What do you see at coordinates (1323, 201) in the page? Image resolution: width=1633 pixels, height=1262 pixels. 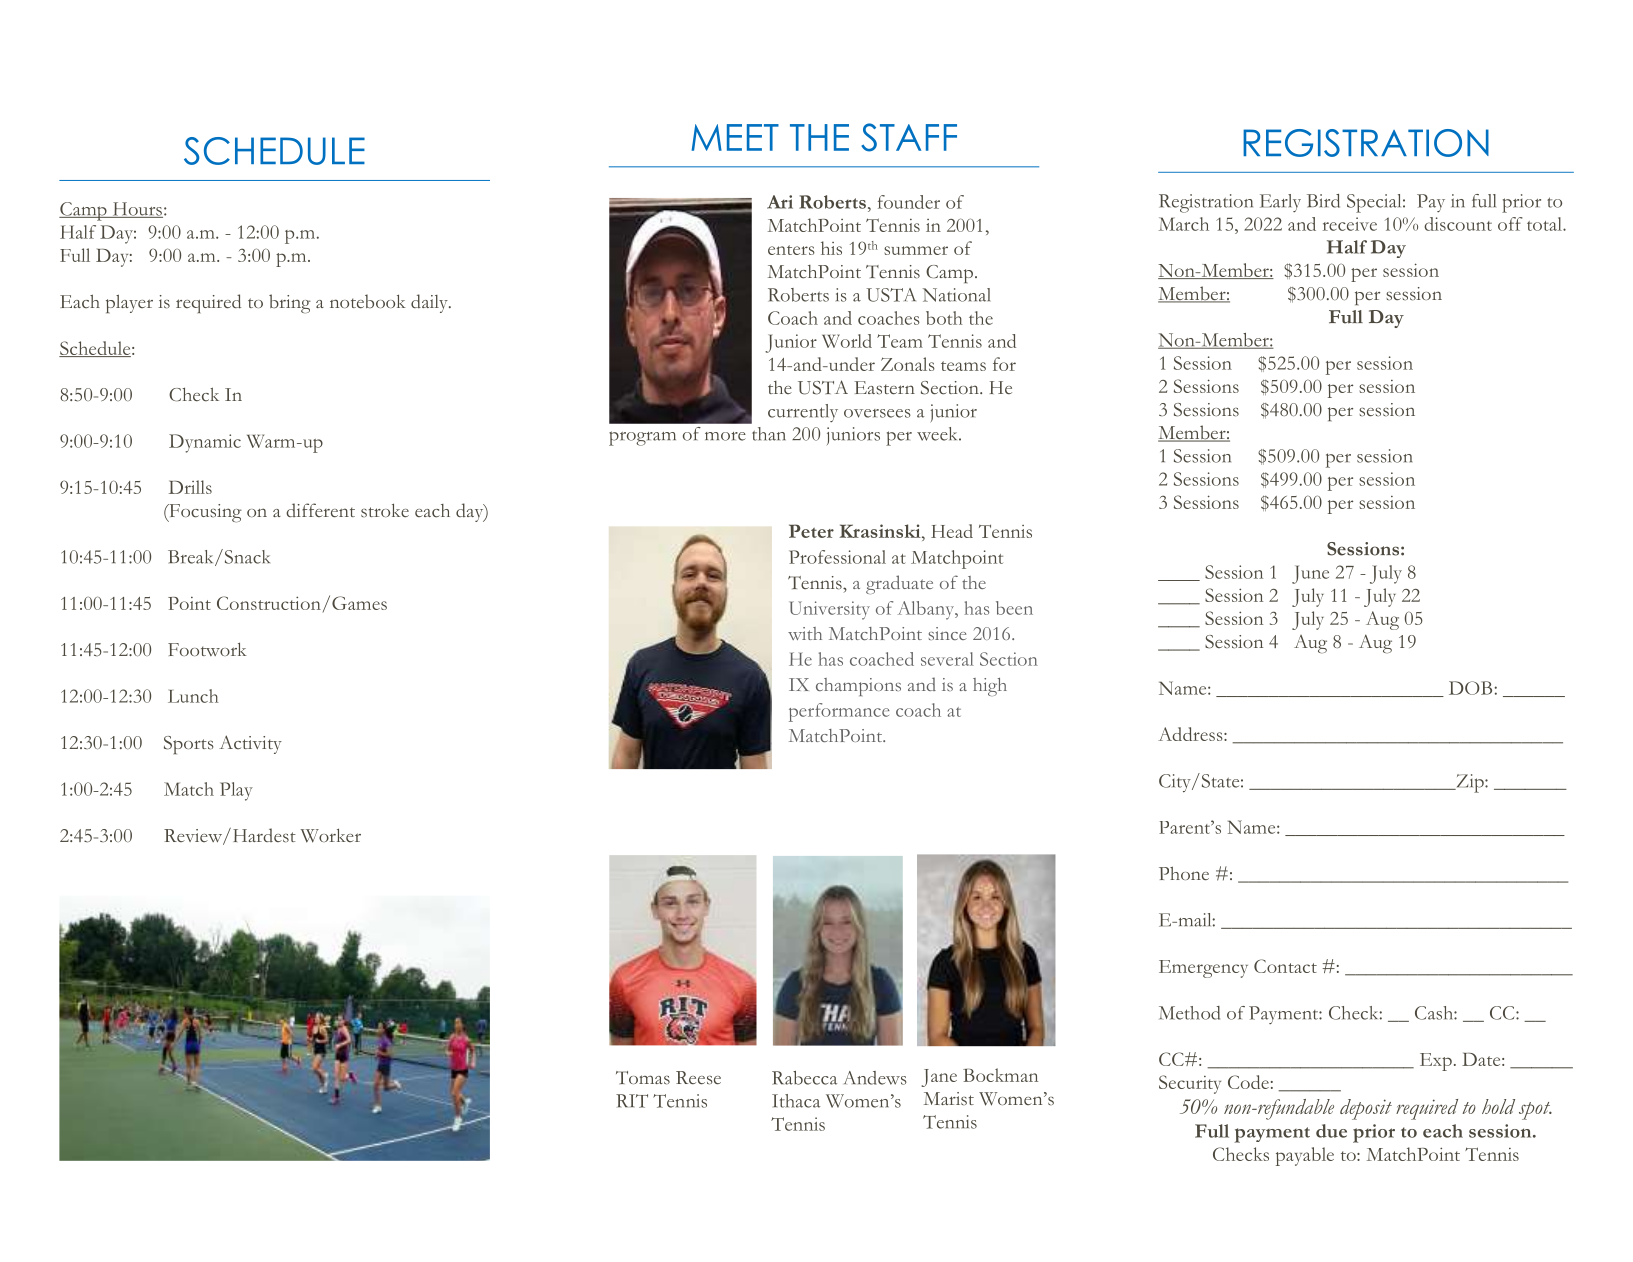 I see `Bird` at bounding box center [1323, 201].
